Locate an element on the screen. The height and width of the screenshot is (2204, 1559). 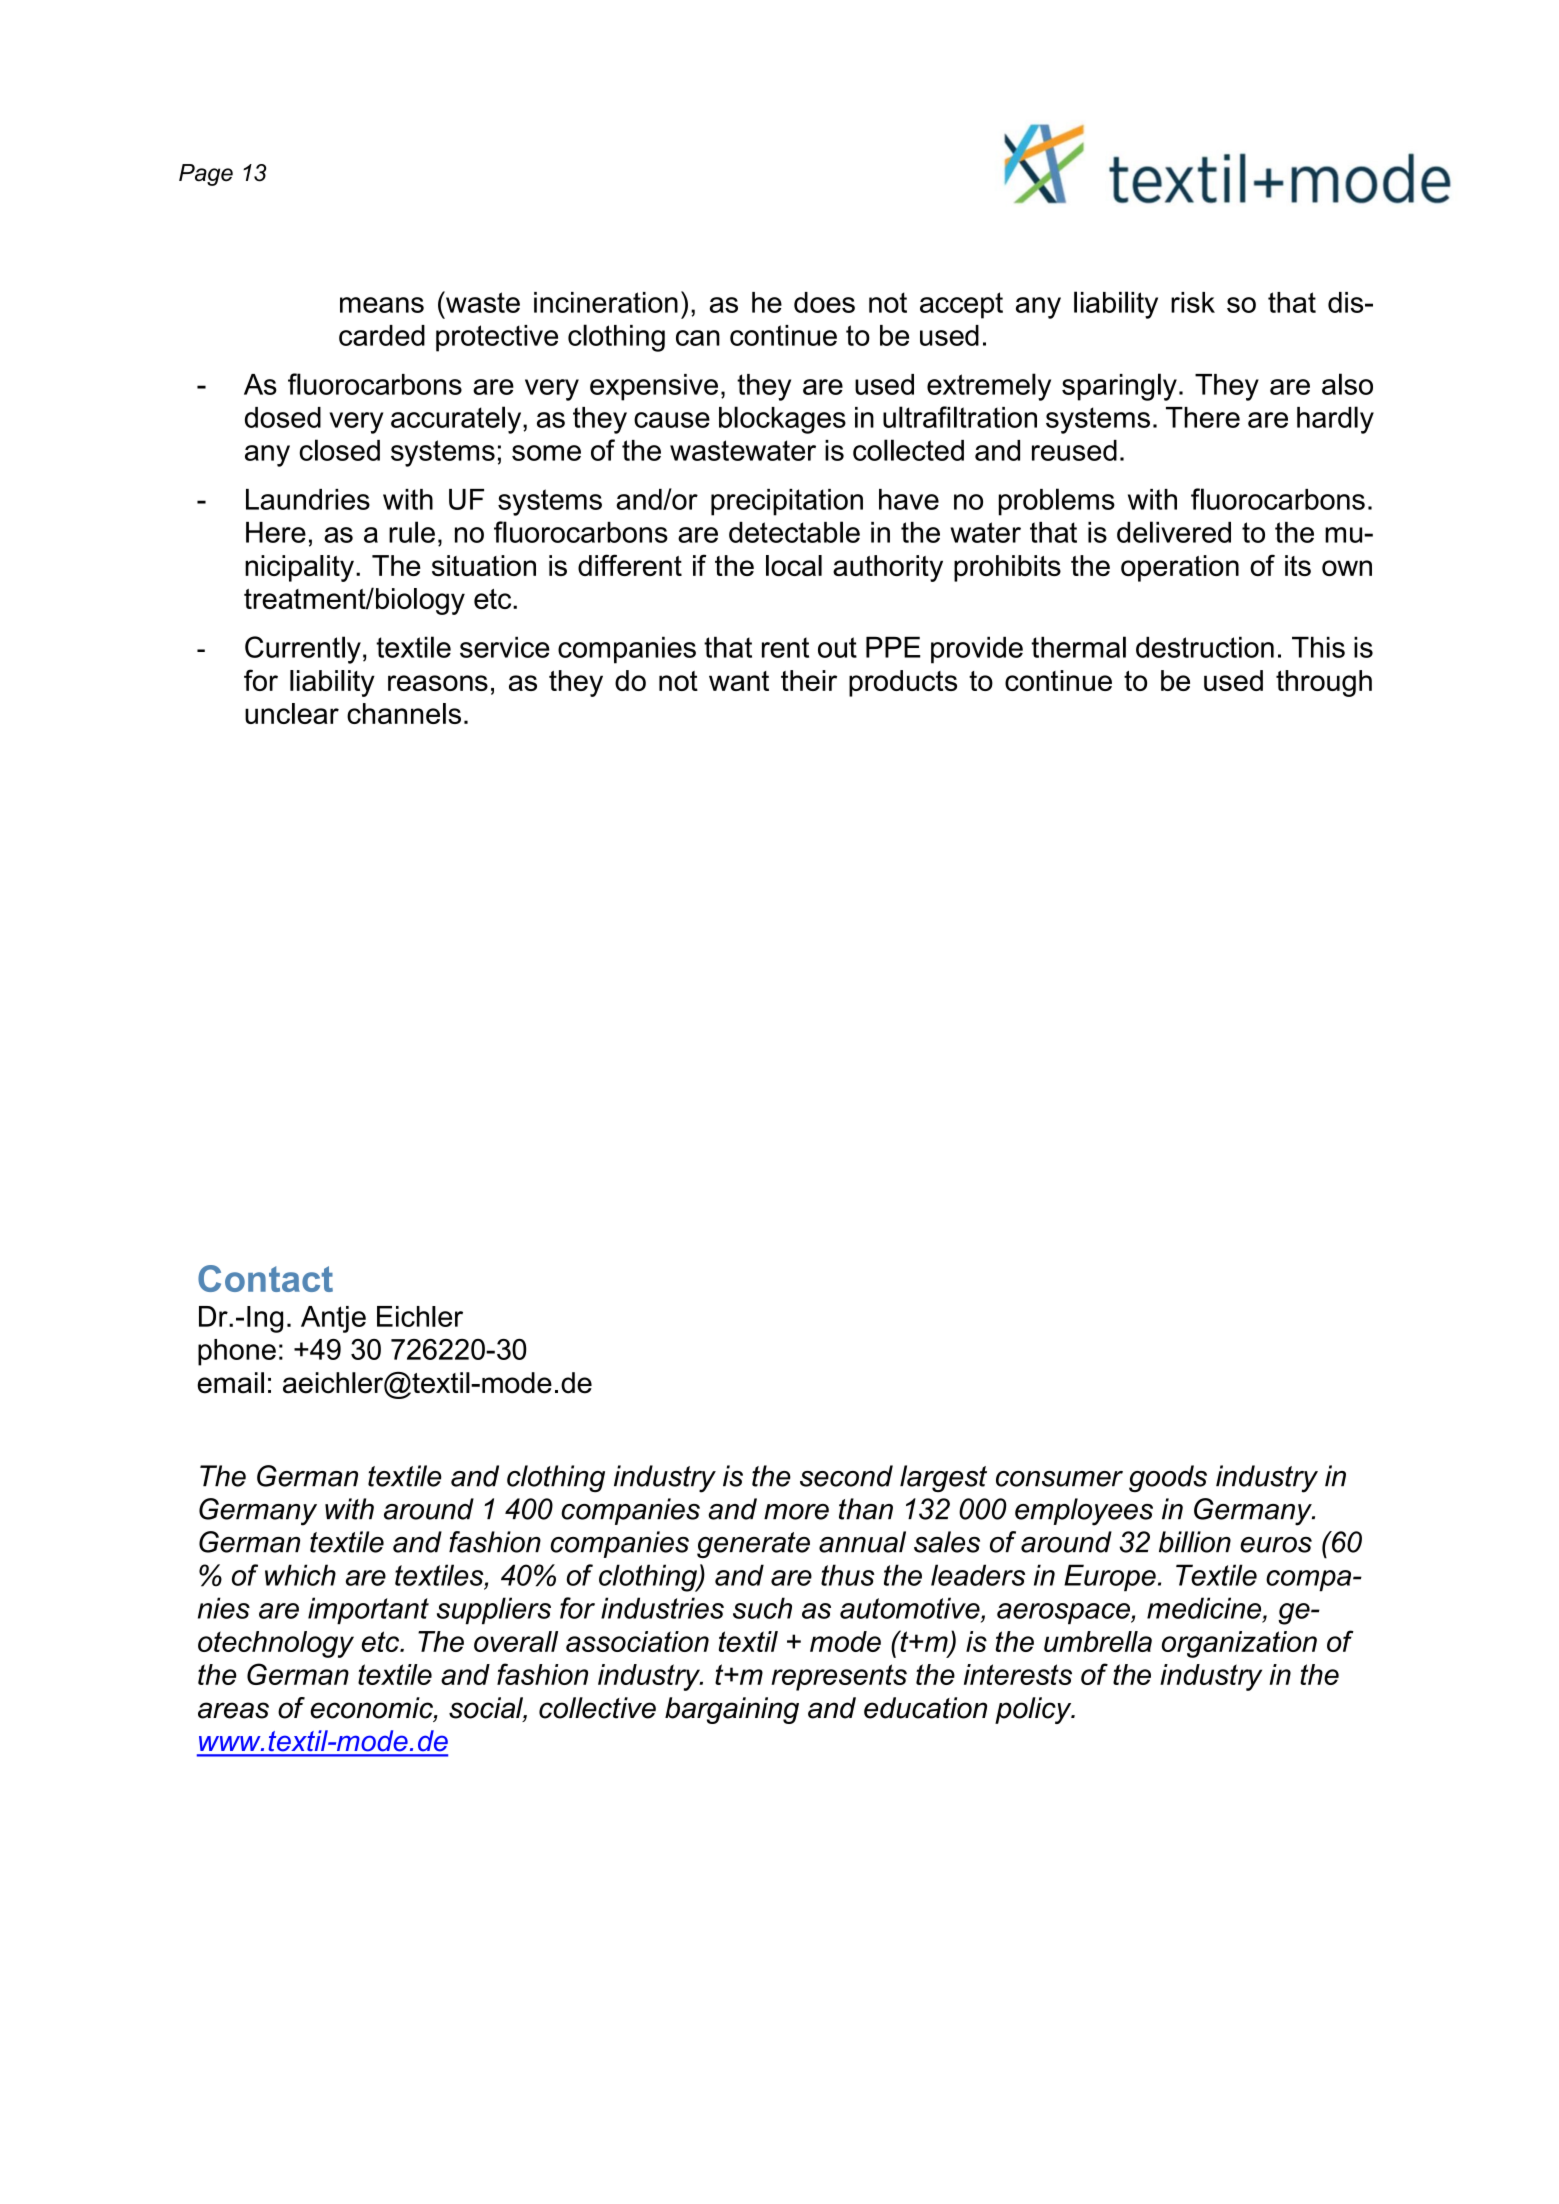
want is located at coordinates (739, 681).
